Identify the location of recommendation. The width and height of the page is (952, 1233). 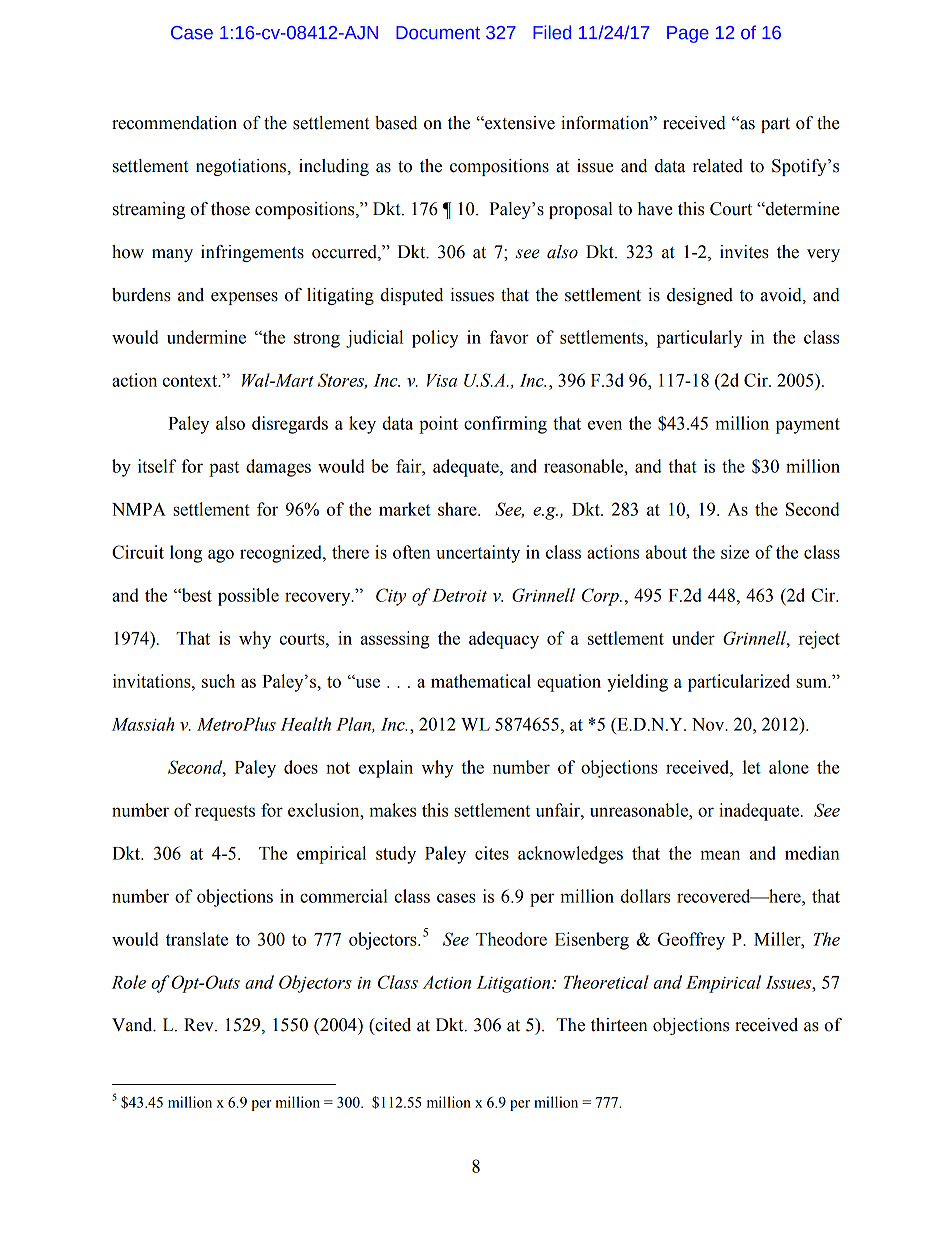
(174, 123).
